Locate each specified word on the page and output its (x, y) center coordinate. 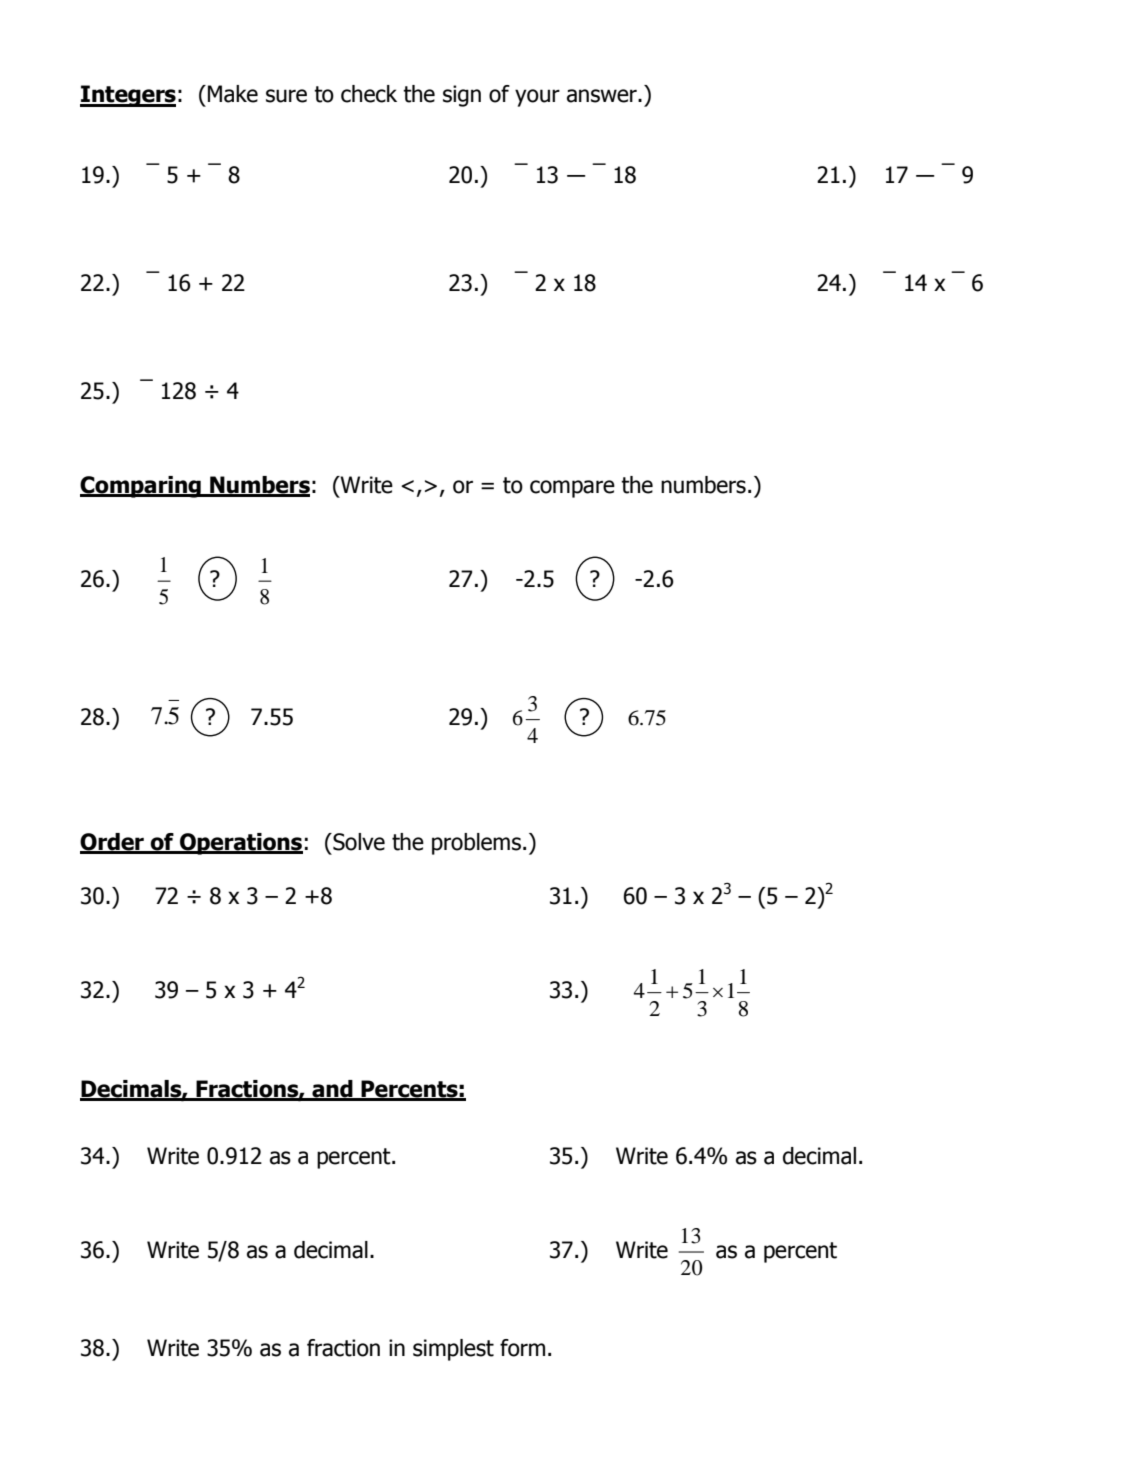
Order (113, 843)
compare (572, 489)
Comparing (141, 487)
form (522, 1348)
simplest (453, 1350)
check (369, 94)
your (537, 98)
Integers (128, 96)
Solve (358, 842)
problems (476, 844)
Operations (240, 844)
